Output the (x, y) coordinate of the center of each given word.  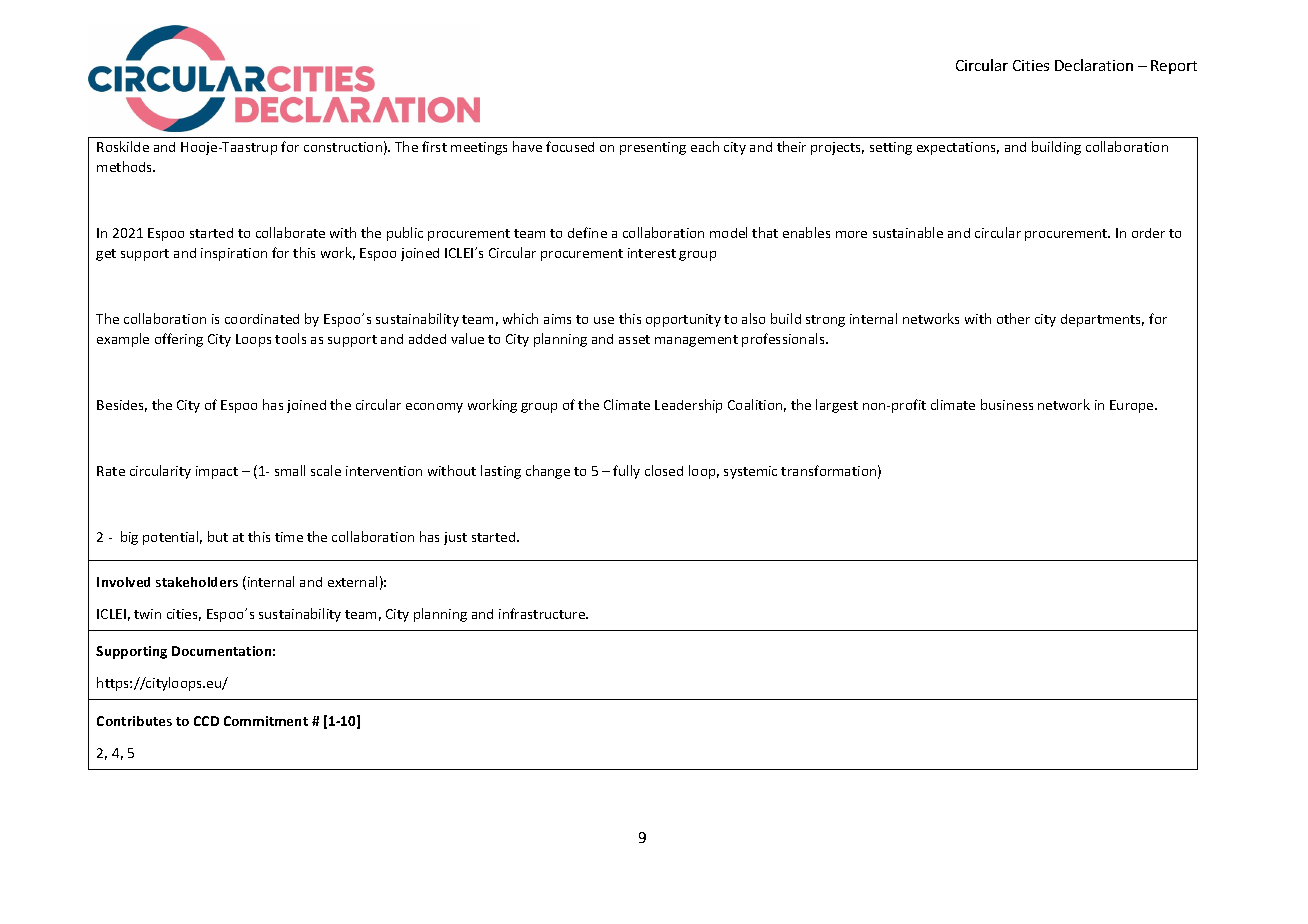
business (1007, 404)
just (455, 538)
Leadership (688, 406)
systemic (750, 472)
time (289, 537)
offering (179, 340)
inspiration (234, 254)
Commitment (266, 721)
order (1148, 233)
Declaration (1094, 65)
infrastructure (543, 613)
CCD (206, 721)
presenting (653, 148)
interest (652, 253)
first (434, 146)
